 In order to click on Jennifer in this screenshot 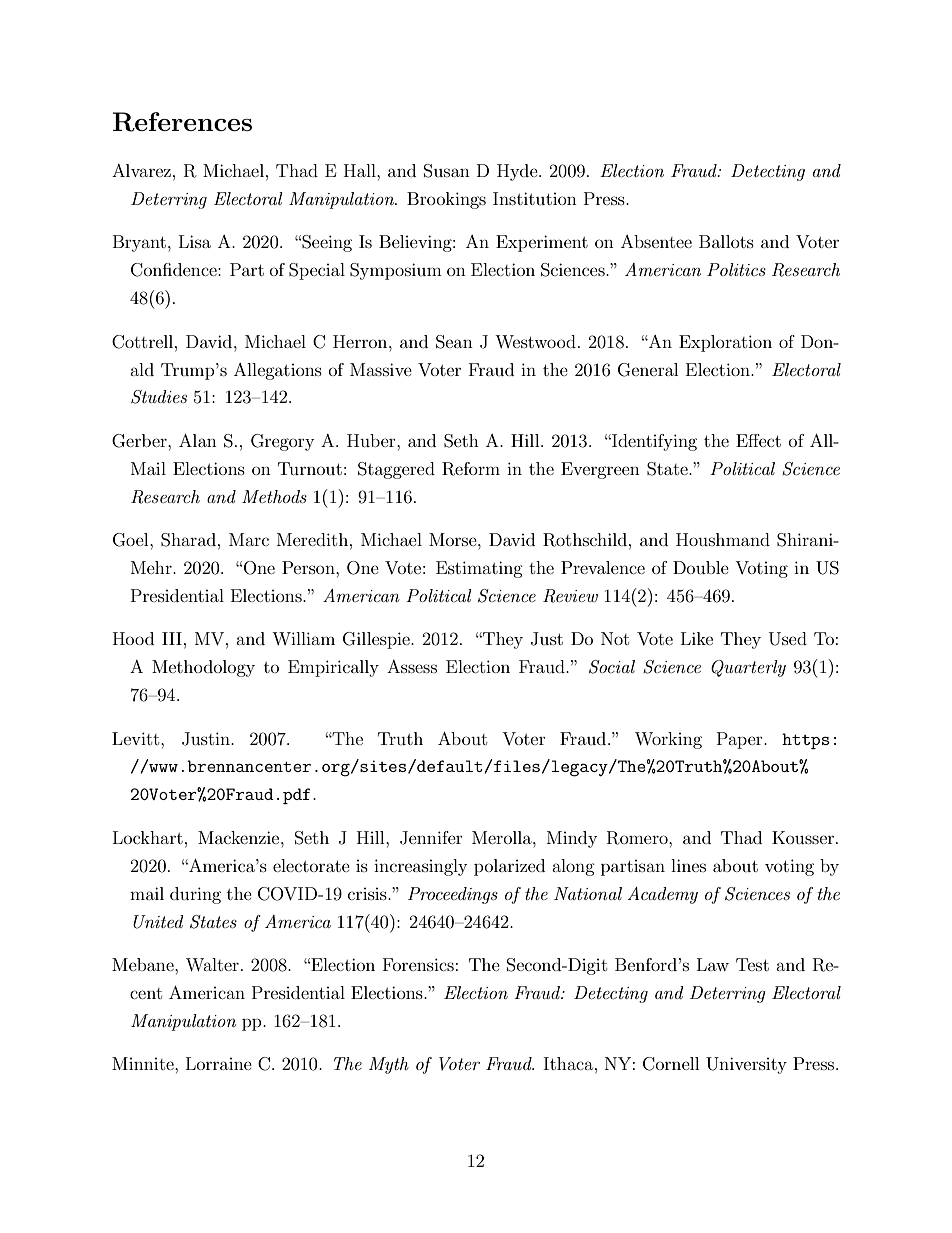, I will do `click(431, 838)`.
